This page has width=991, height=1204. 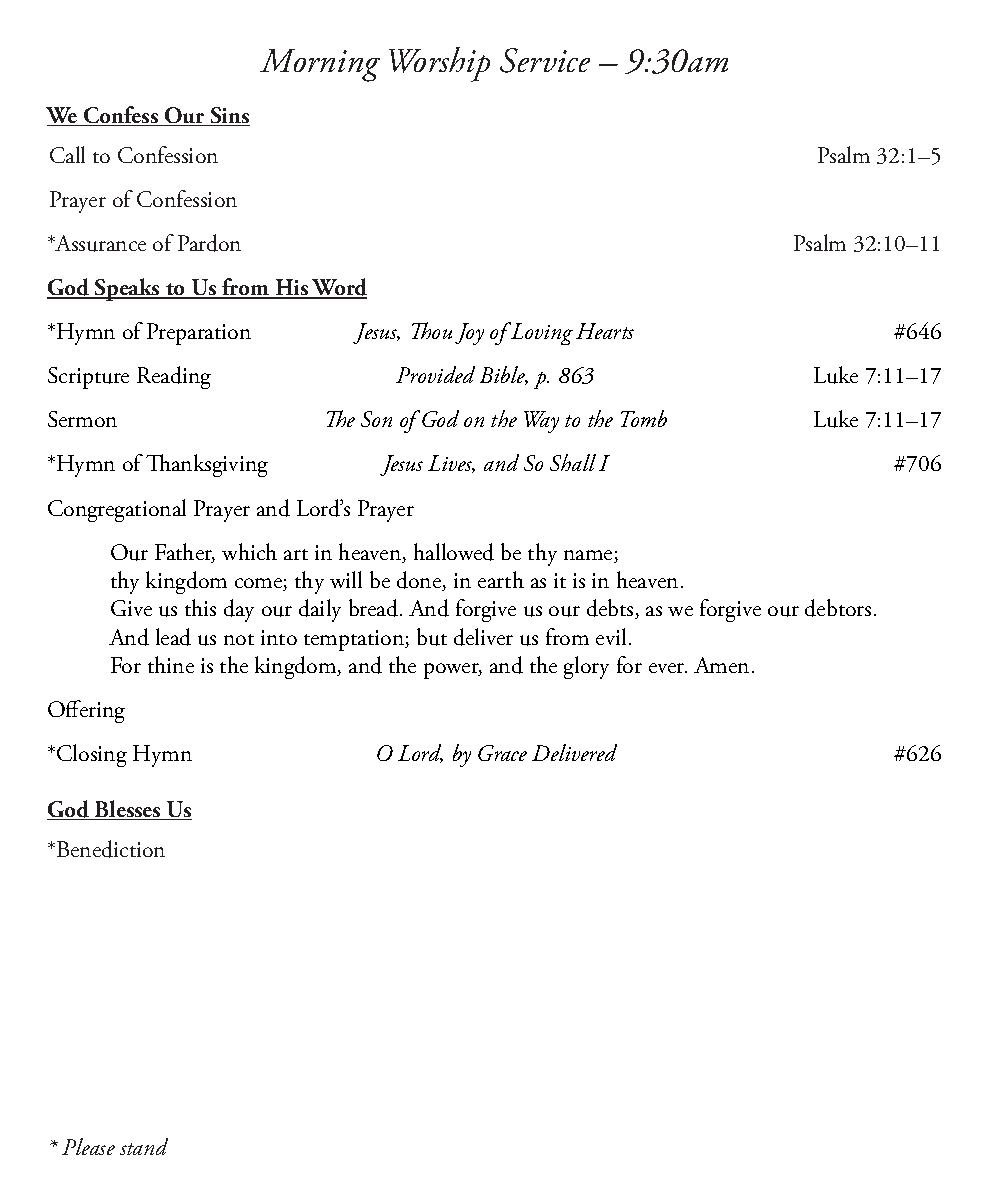 I want to click on Please, so click(x=88, y=1146).
